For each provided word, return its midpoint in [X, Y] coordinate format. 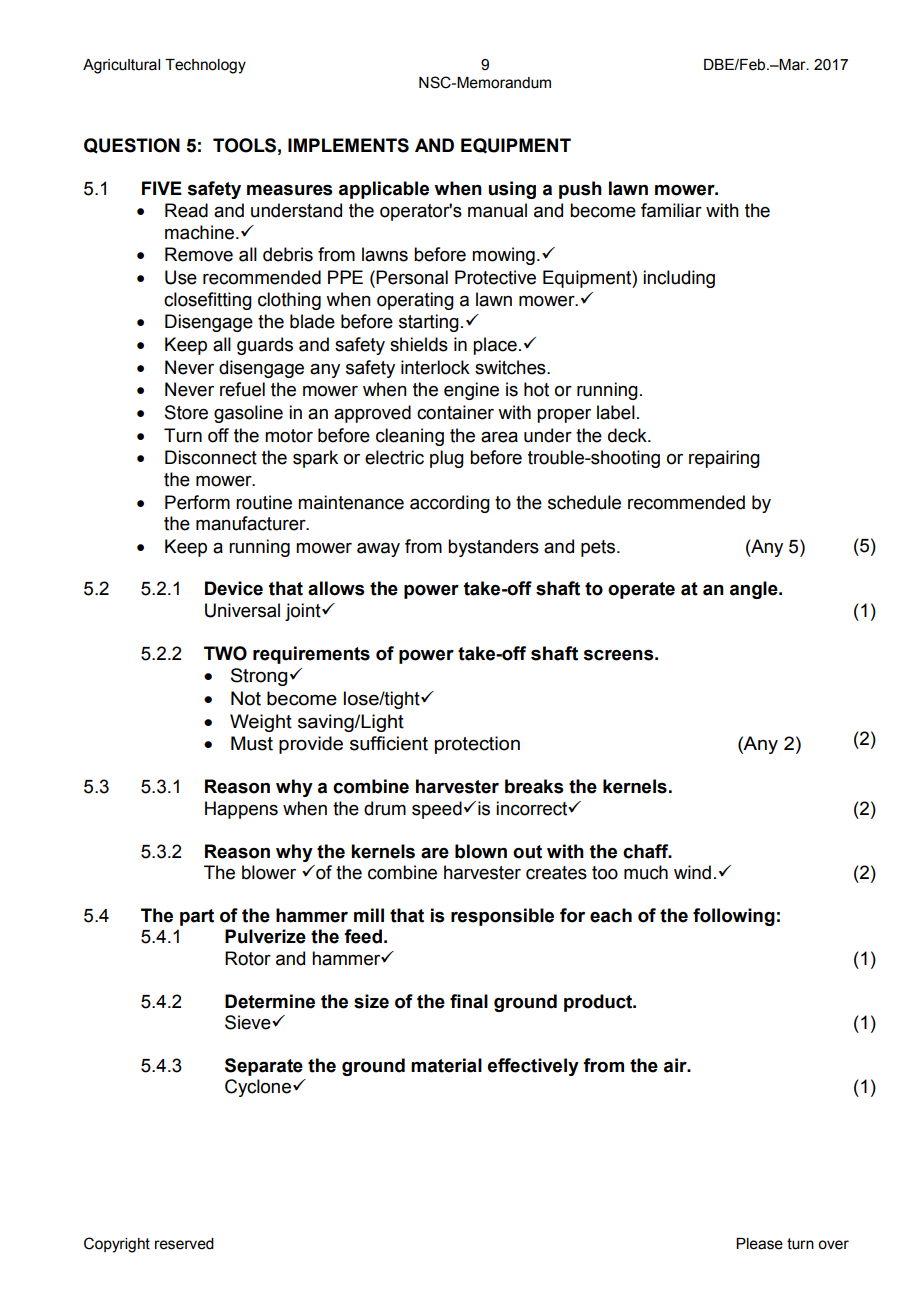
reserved [184, 1244]
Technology [205, 66]
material [446, 1065]
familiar [671, 210]
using [512, 190]
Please [759, 1244]
